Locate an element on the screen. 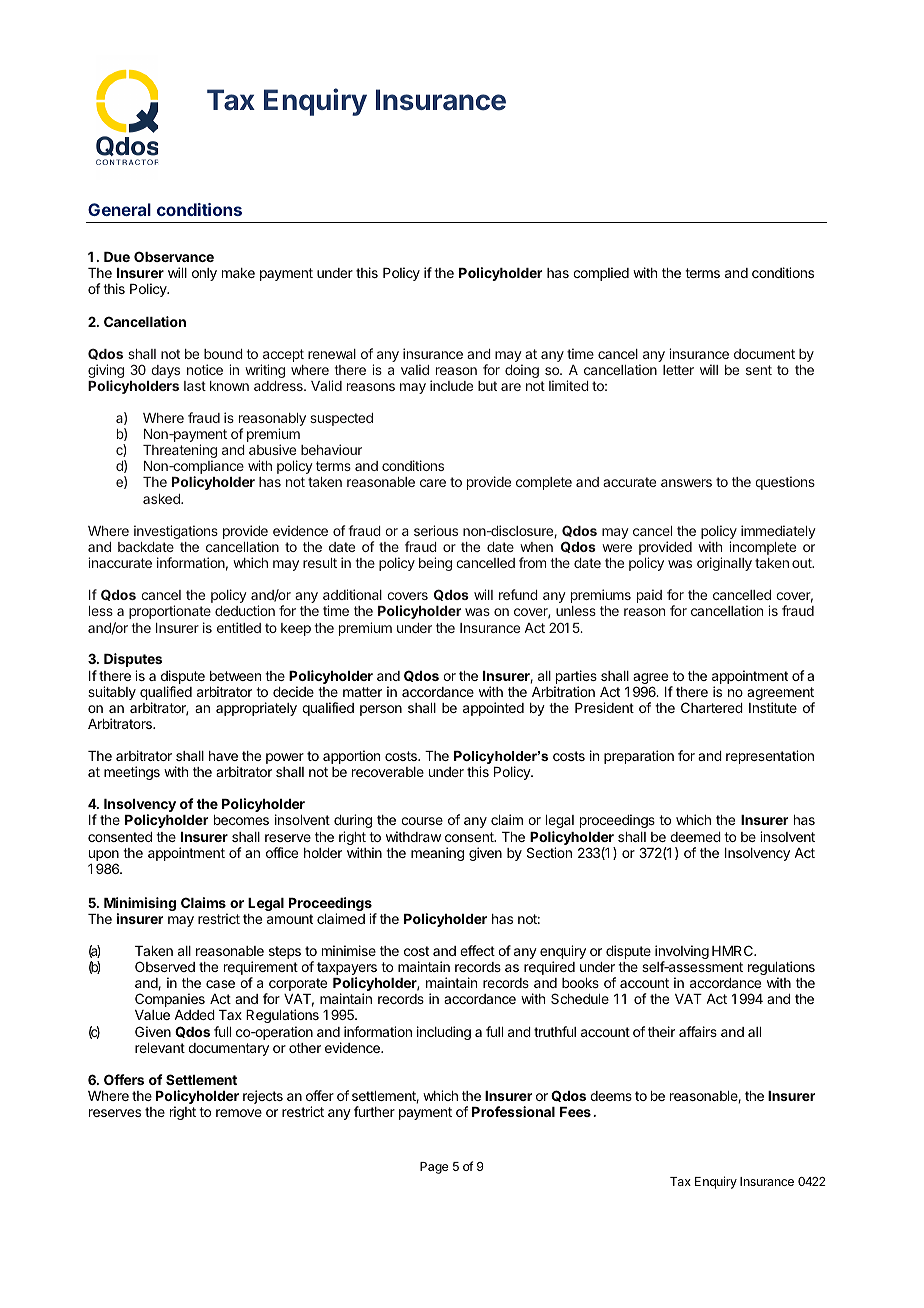 This screenshot has height=1308, width=924. deems is located at coordinates (611, 1096).
